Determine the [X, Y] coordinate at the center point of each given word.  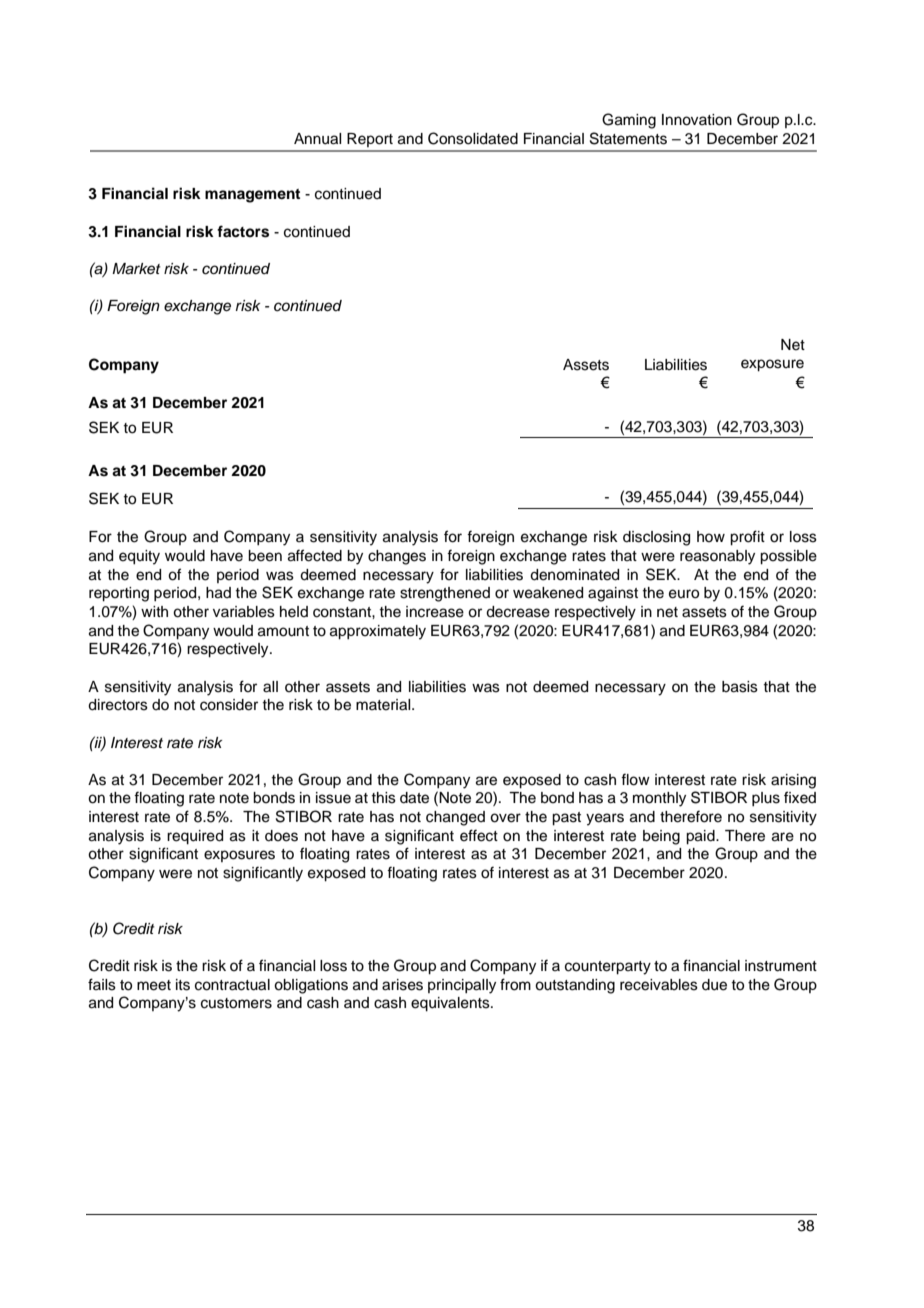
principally [462, 986]
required [195, 837]
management [252, 196]
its [183, 985]
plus [766, 799]
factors [243, 231]
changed [455, 818]
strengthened [445, 594]
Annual [317, 139]
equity [139, 557]
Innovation [697, 120]
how [711, 536]
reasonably [717, 557]
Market [136, 269]
